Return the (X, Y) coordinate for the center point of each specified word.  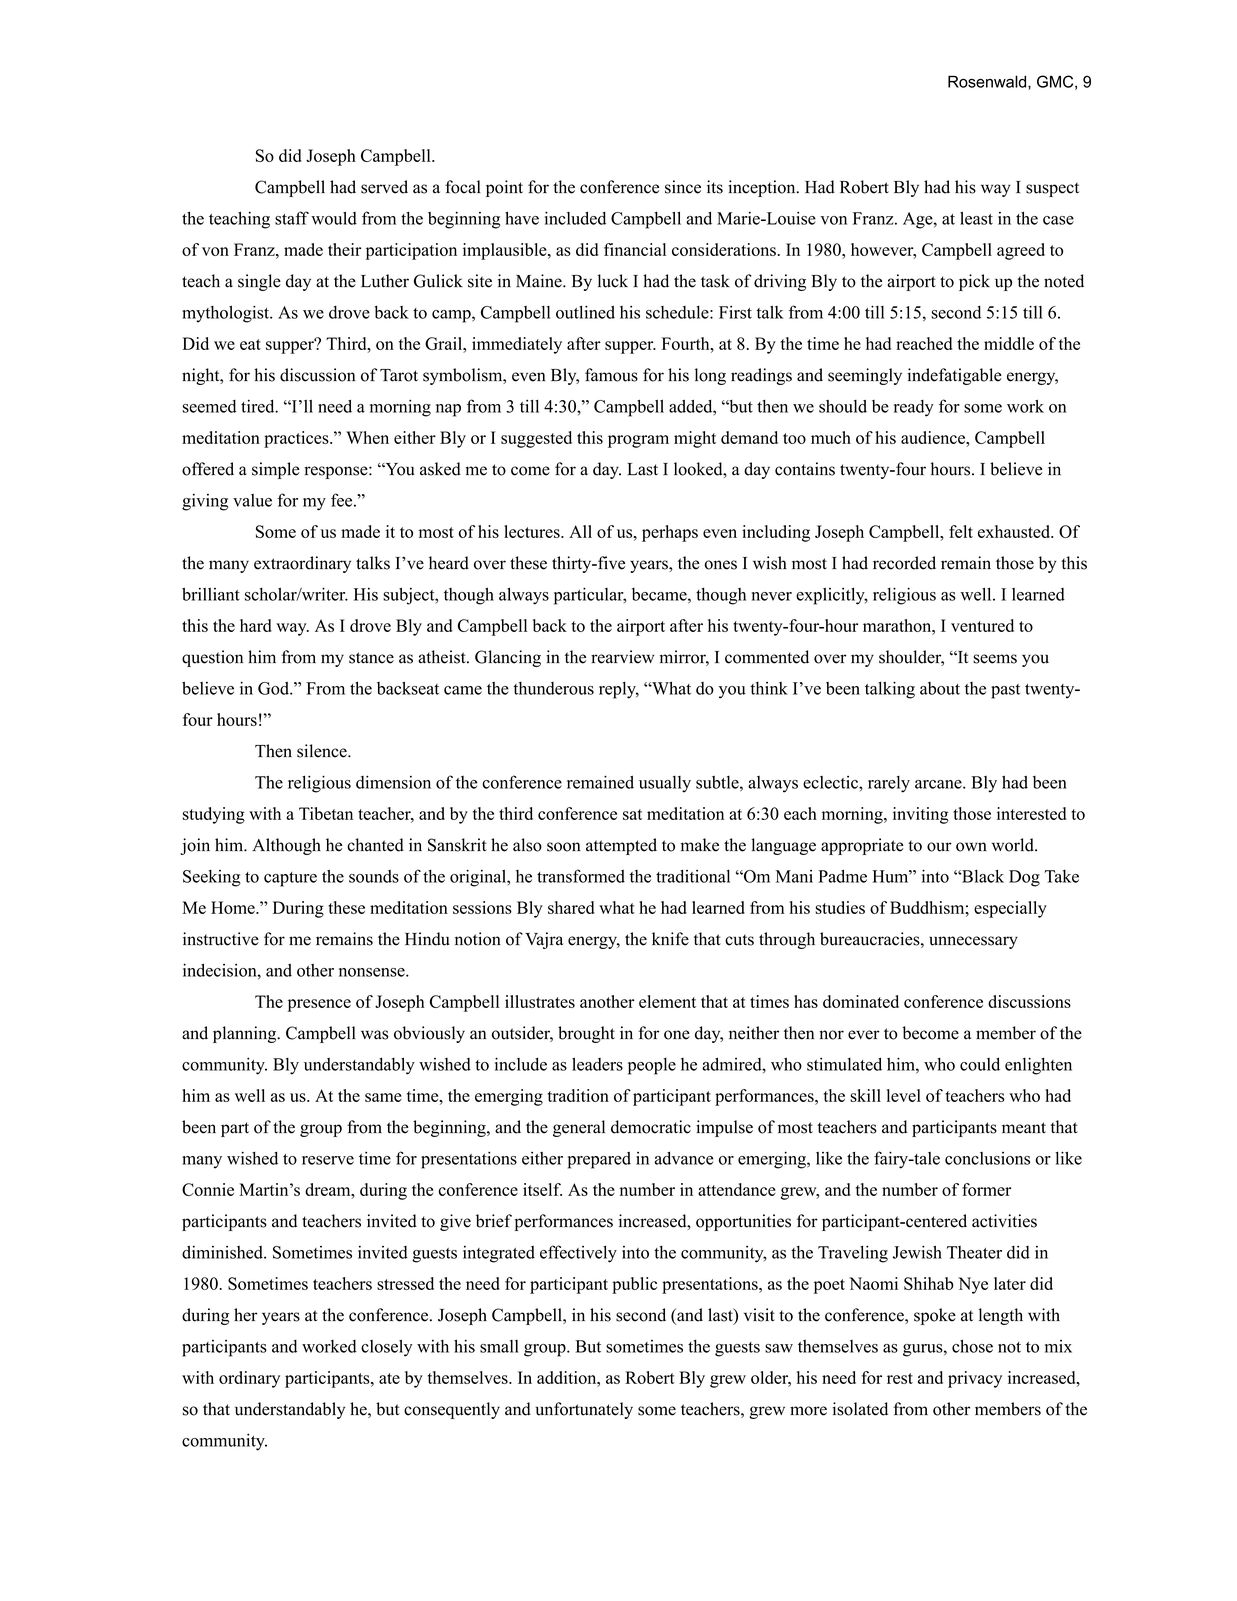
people (652, 1066)
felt (961, 531)
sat (632, 814)
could (980, 1064)
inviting (921, 815)
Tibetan (326, 813)
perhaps (670, 533)
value (252, 500)
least (976, 218)
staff (292, 218)
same (383, 1097)
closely (387, 1348)
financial (635, 249)
